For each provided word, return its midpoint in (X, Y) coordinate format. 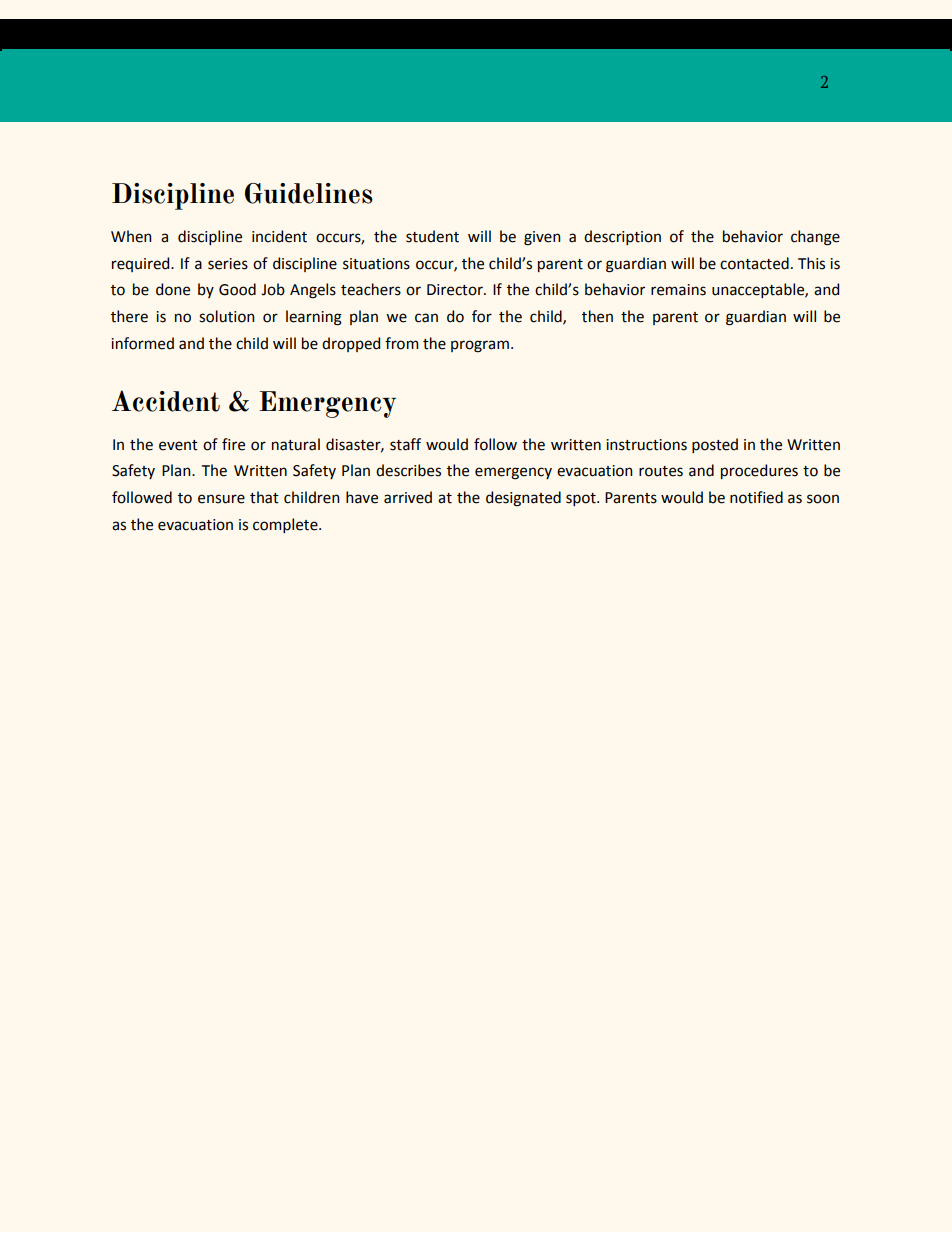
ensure (221, 499)
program (480, 346)
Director (456, 290)
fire (233, 444)
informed (142, 343)
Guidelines (309, 193)
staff (405, 444)
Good (237, 289)
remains (678, 290)
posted (715, 445)
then (597, 316)
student (432, 236)
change (815, 238)
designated (523, 499)
